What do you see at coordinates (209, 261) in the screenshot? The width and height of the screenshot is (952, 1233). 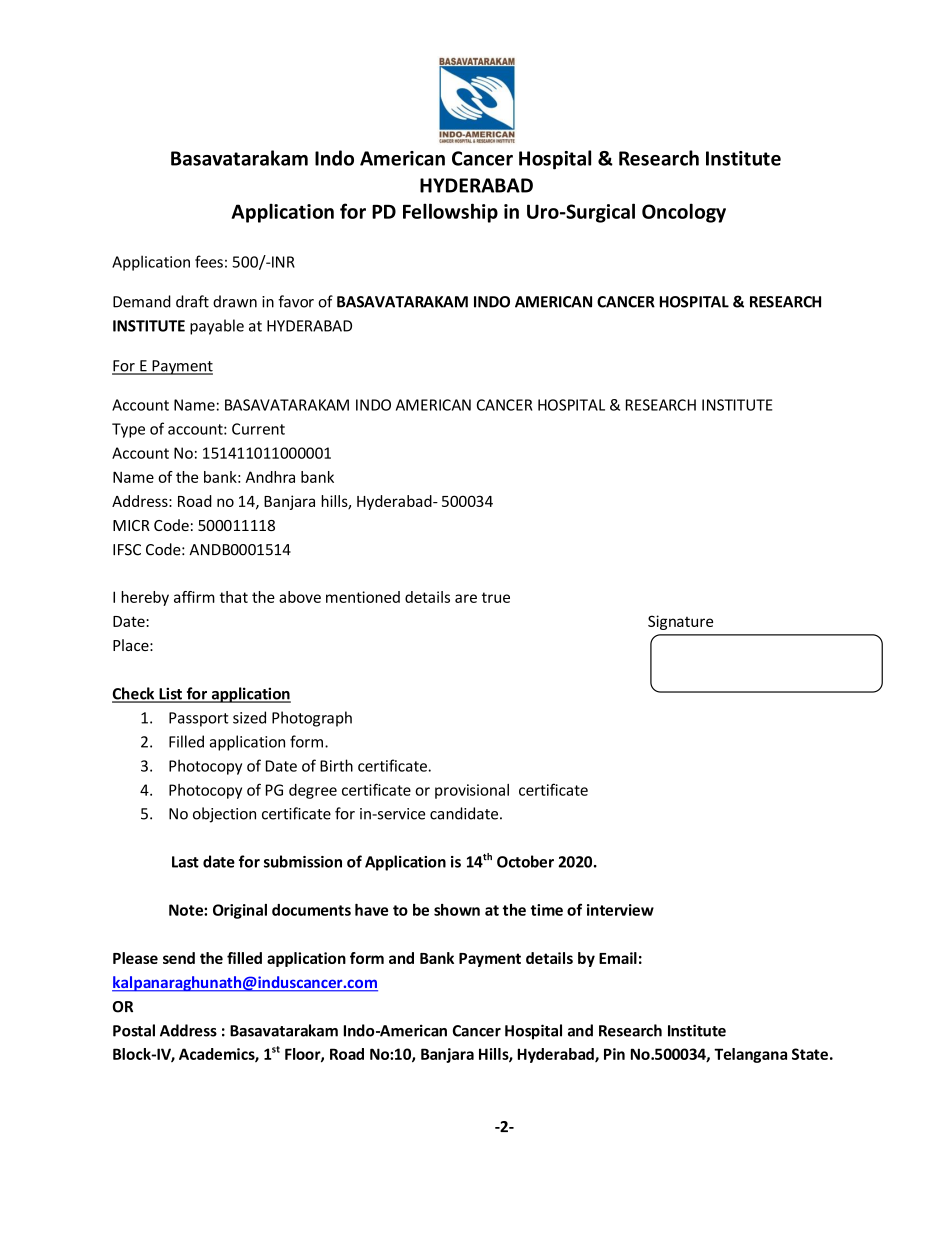 I see `fees` at bounding box center [209, 261].
